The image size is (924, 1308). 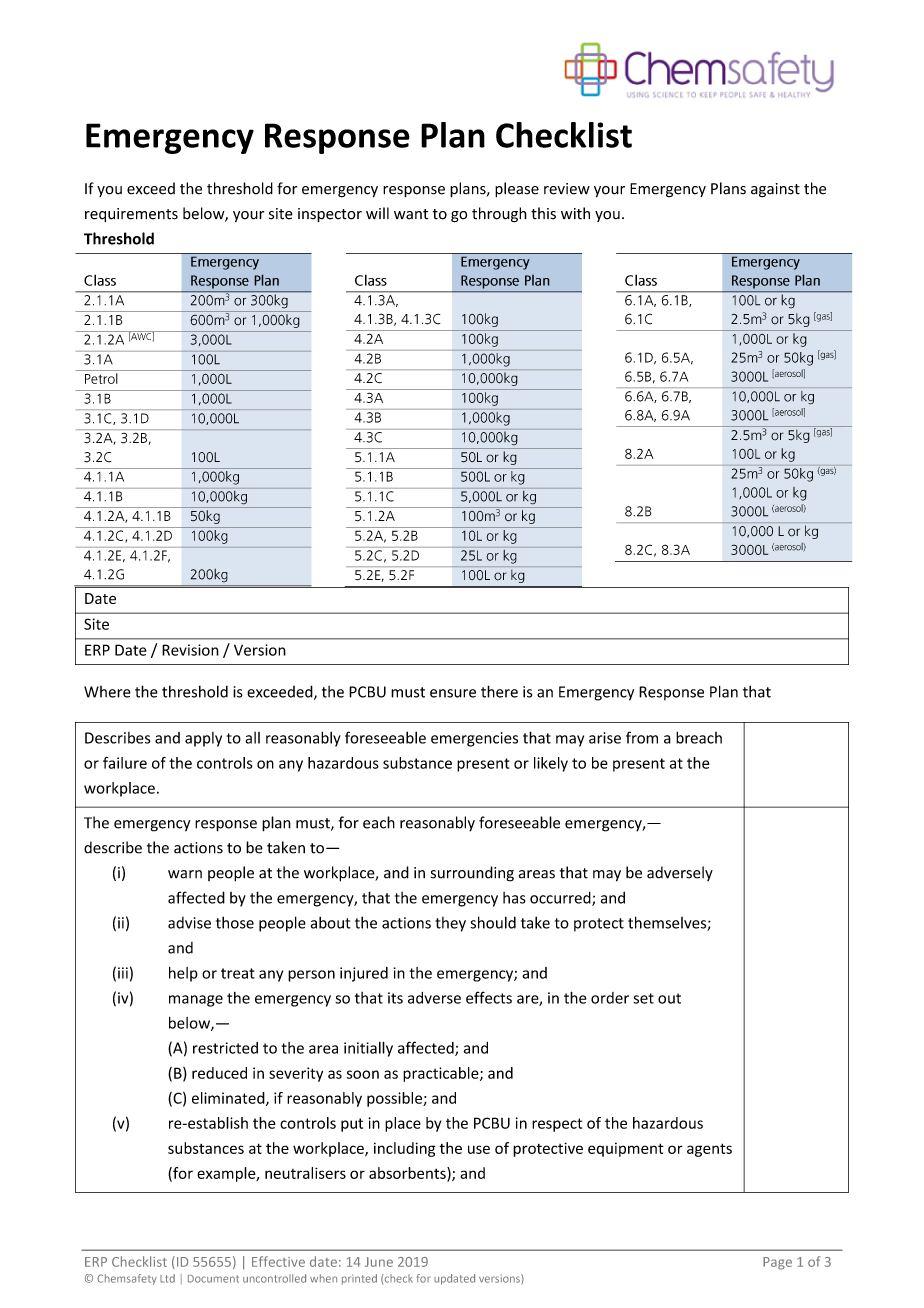 What do you see at coordinates (474, 739) in the screenshot?
I see `emergencies` at bounding box center [474, 739].
